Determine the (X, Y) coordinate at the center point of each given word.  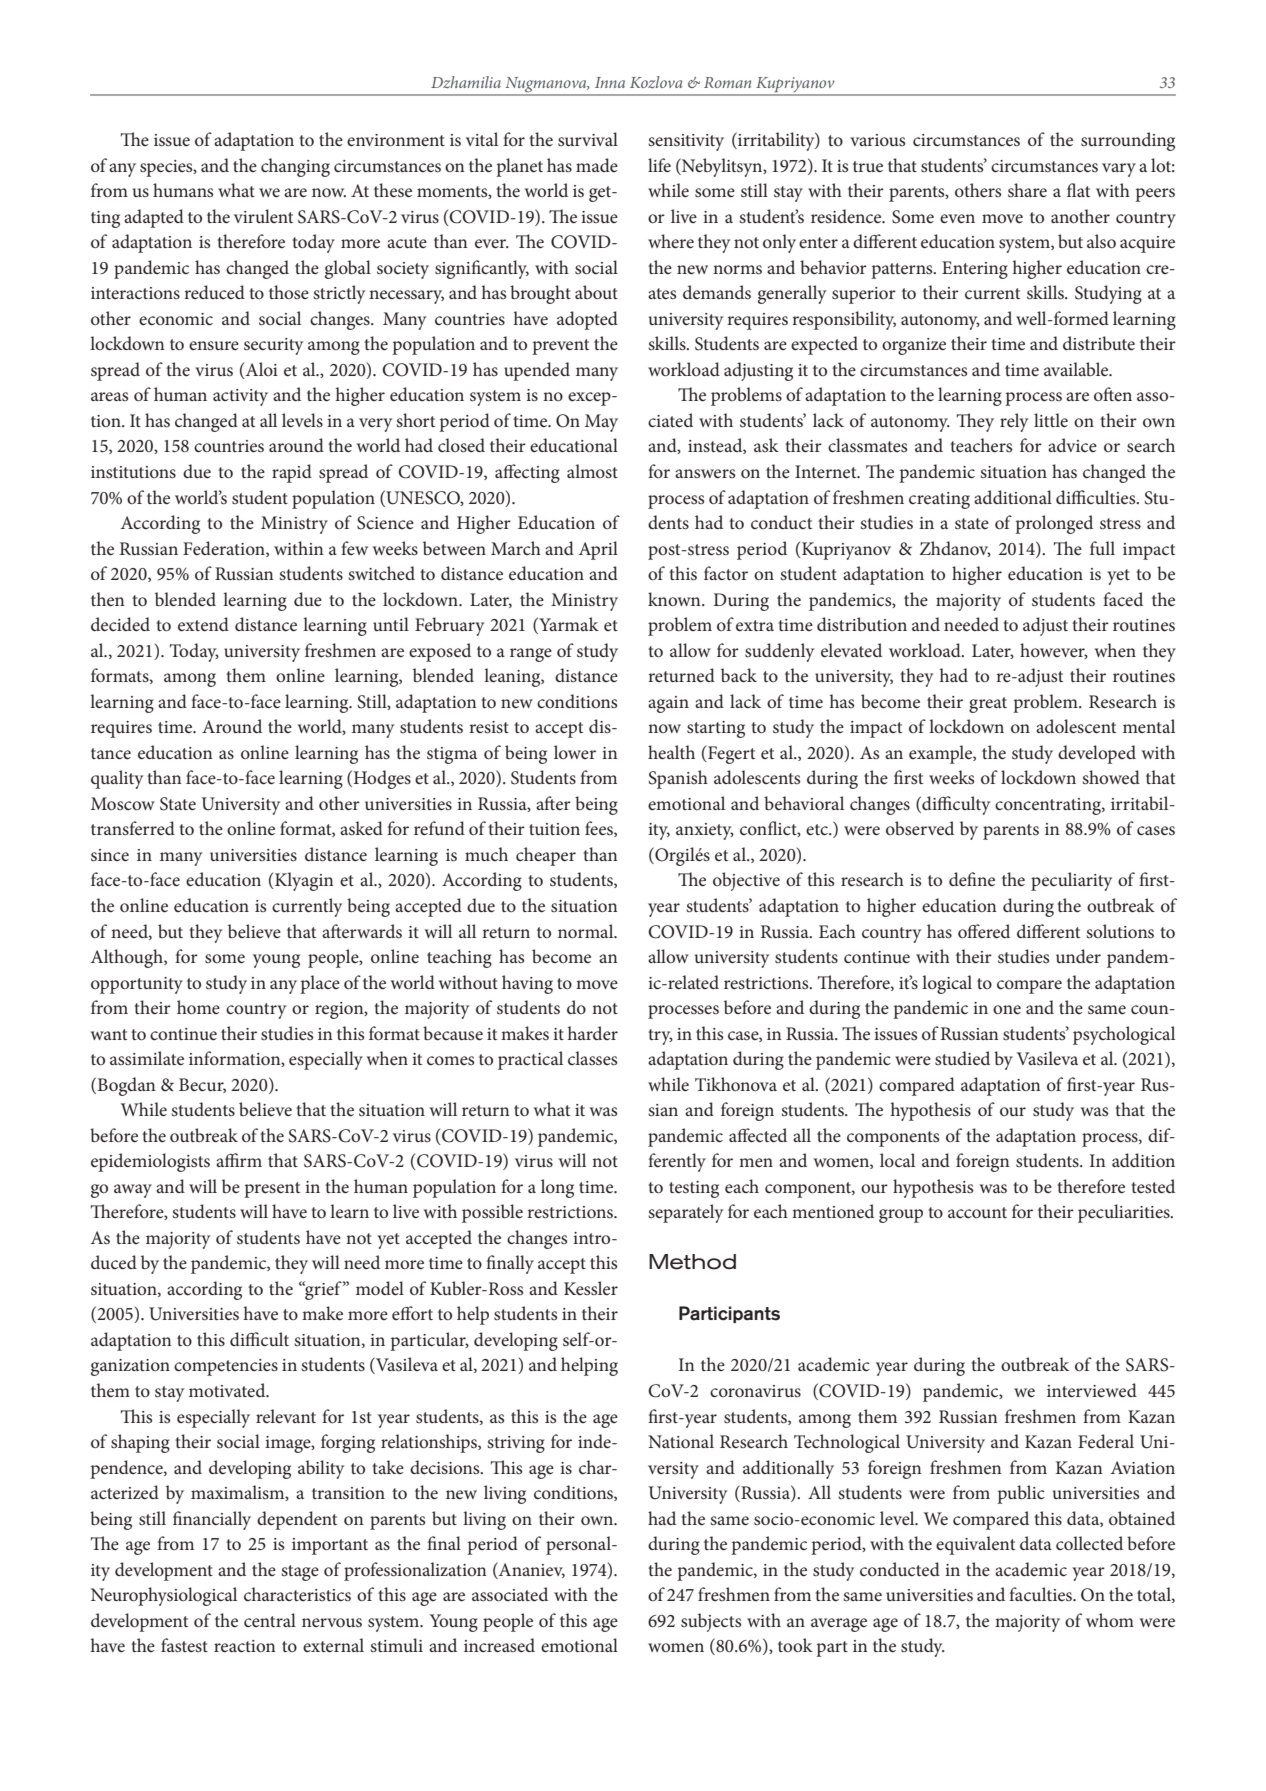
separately (685, 1213)
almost (592, 471)
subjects (711, 1622)
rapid (292, 473)
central (270, 1620)
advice (1072, 445)
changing (295, 167)
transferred (133, 828)
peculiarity (1071, 881)
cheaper (546, 856)
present (272, 1190)
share (1027, 190)
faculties (1042, 1594)
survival (588, 139)
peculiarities (1125, 1213)
